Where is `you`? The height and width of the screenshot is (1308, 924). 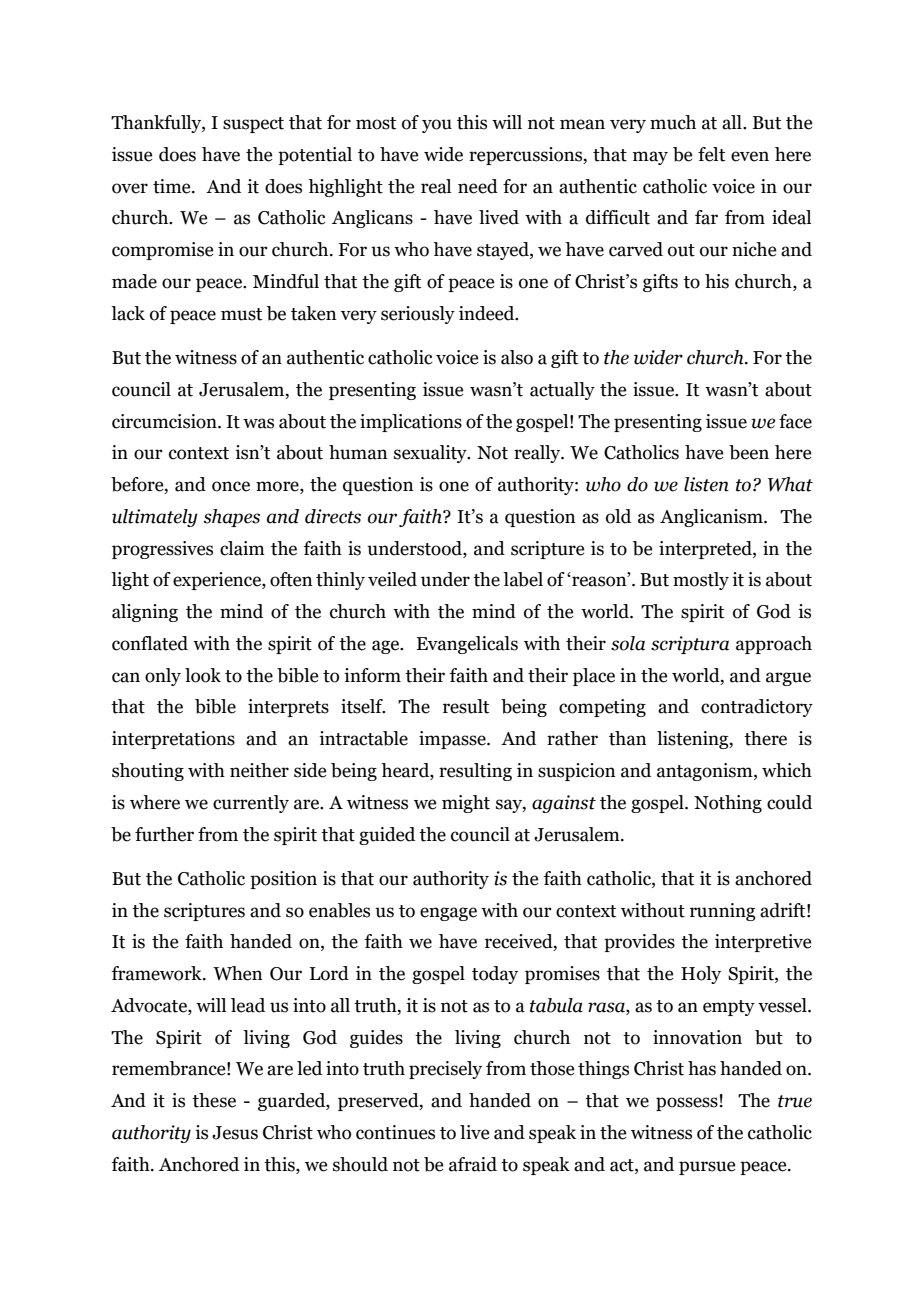 you is located at coordinates (437, 126).
